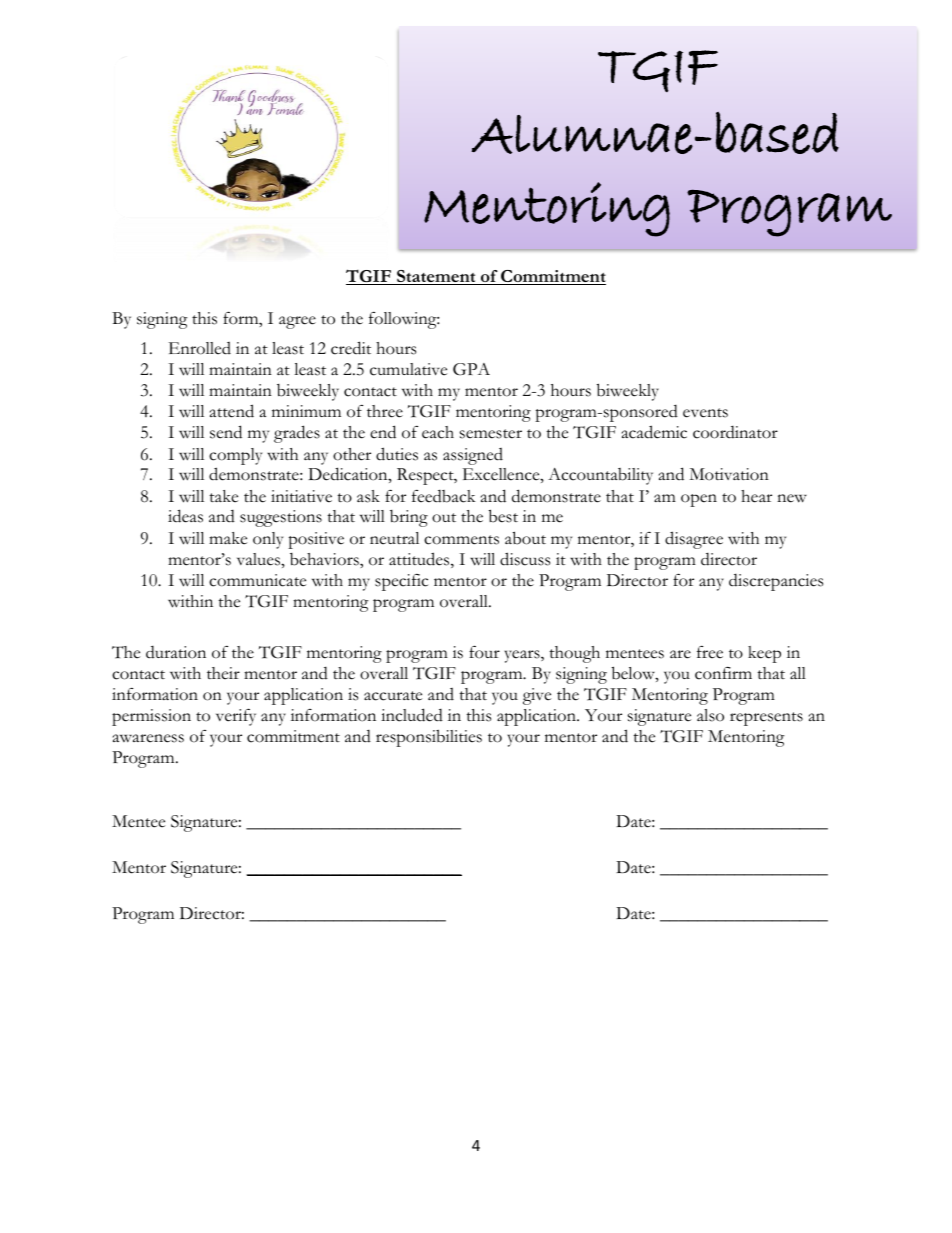 The width and height of the page is (952, 1233). Describe the element at coordinates (503, 516) in the page. I see `best` at that location.
